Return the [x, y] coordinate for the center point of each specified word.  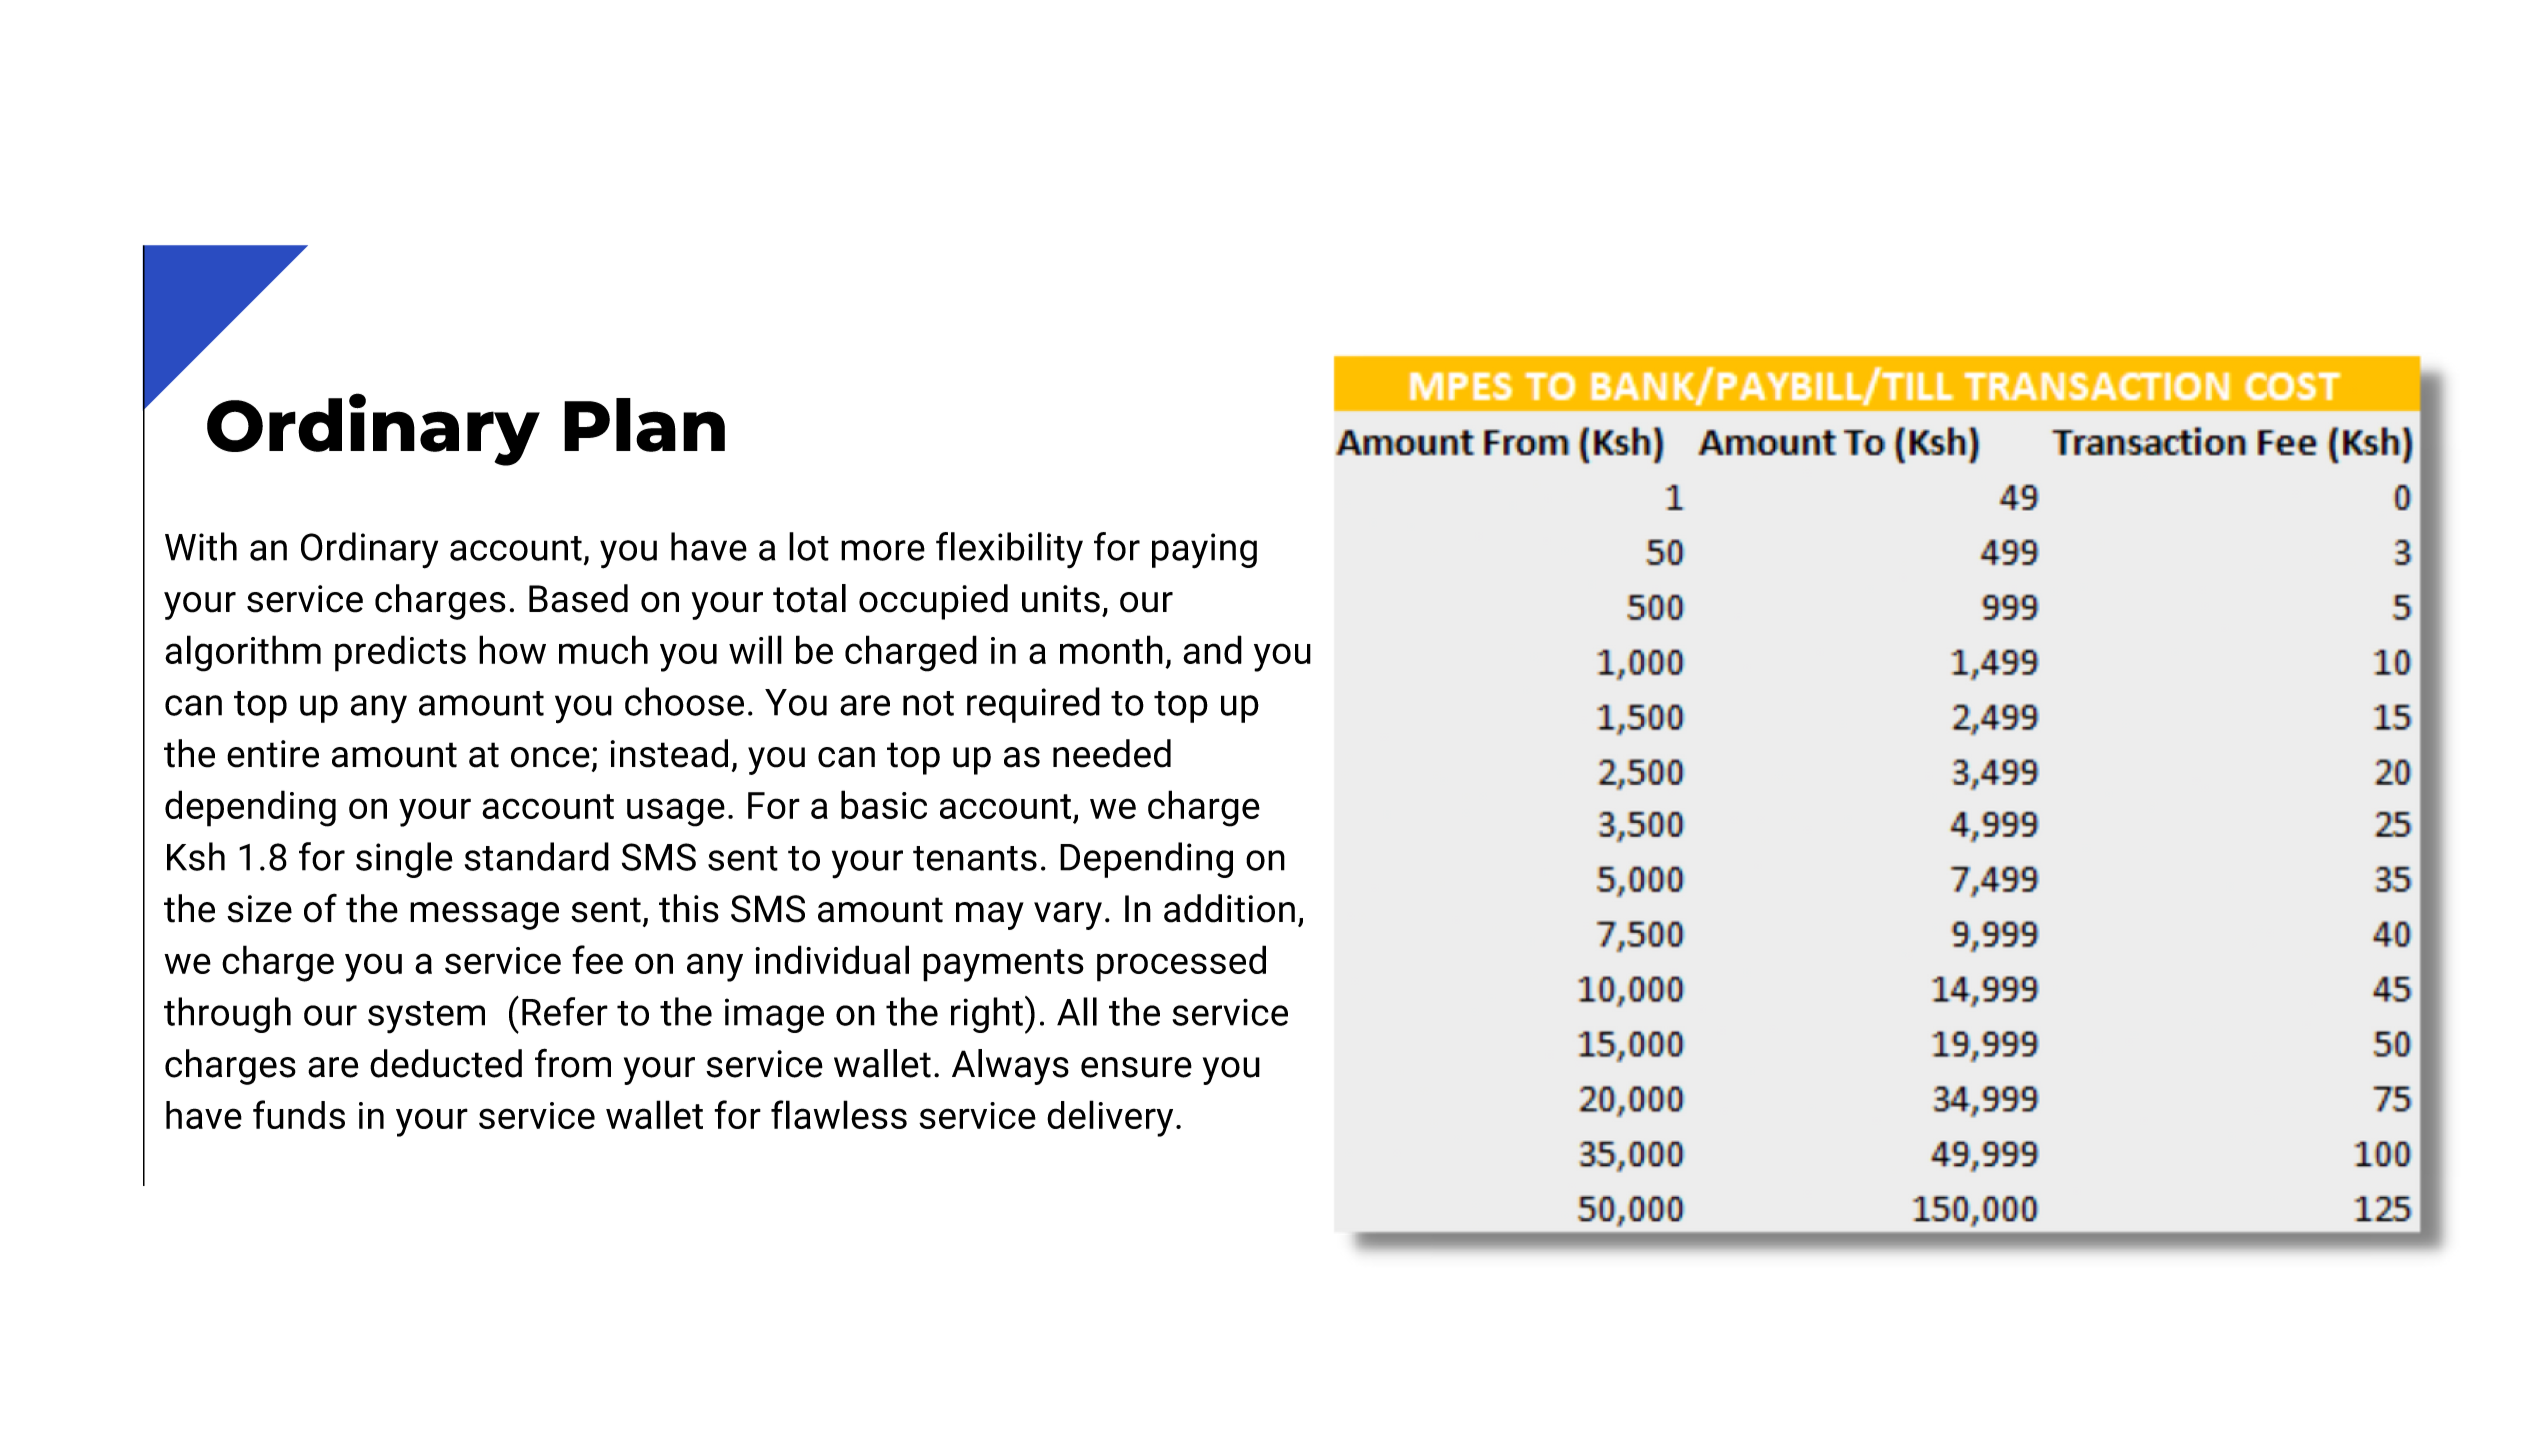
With [201, 546]
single [404, 860]
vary [1068, 916]
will [755, 649]
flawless [839, 1114]
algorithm [243, 653]
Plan [644, 425]
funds [299, 1114]
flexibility [1009, 550]
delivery [1110, 1118]
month [1111, 649]
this [689, 908]
